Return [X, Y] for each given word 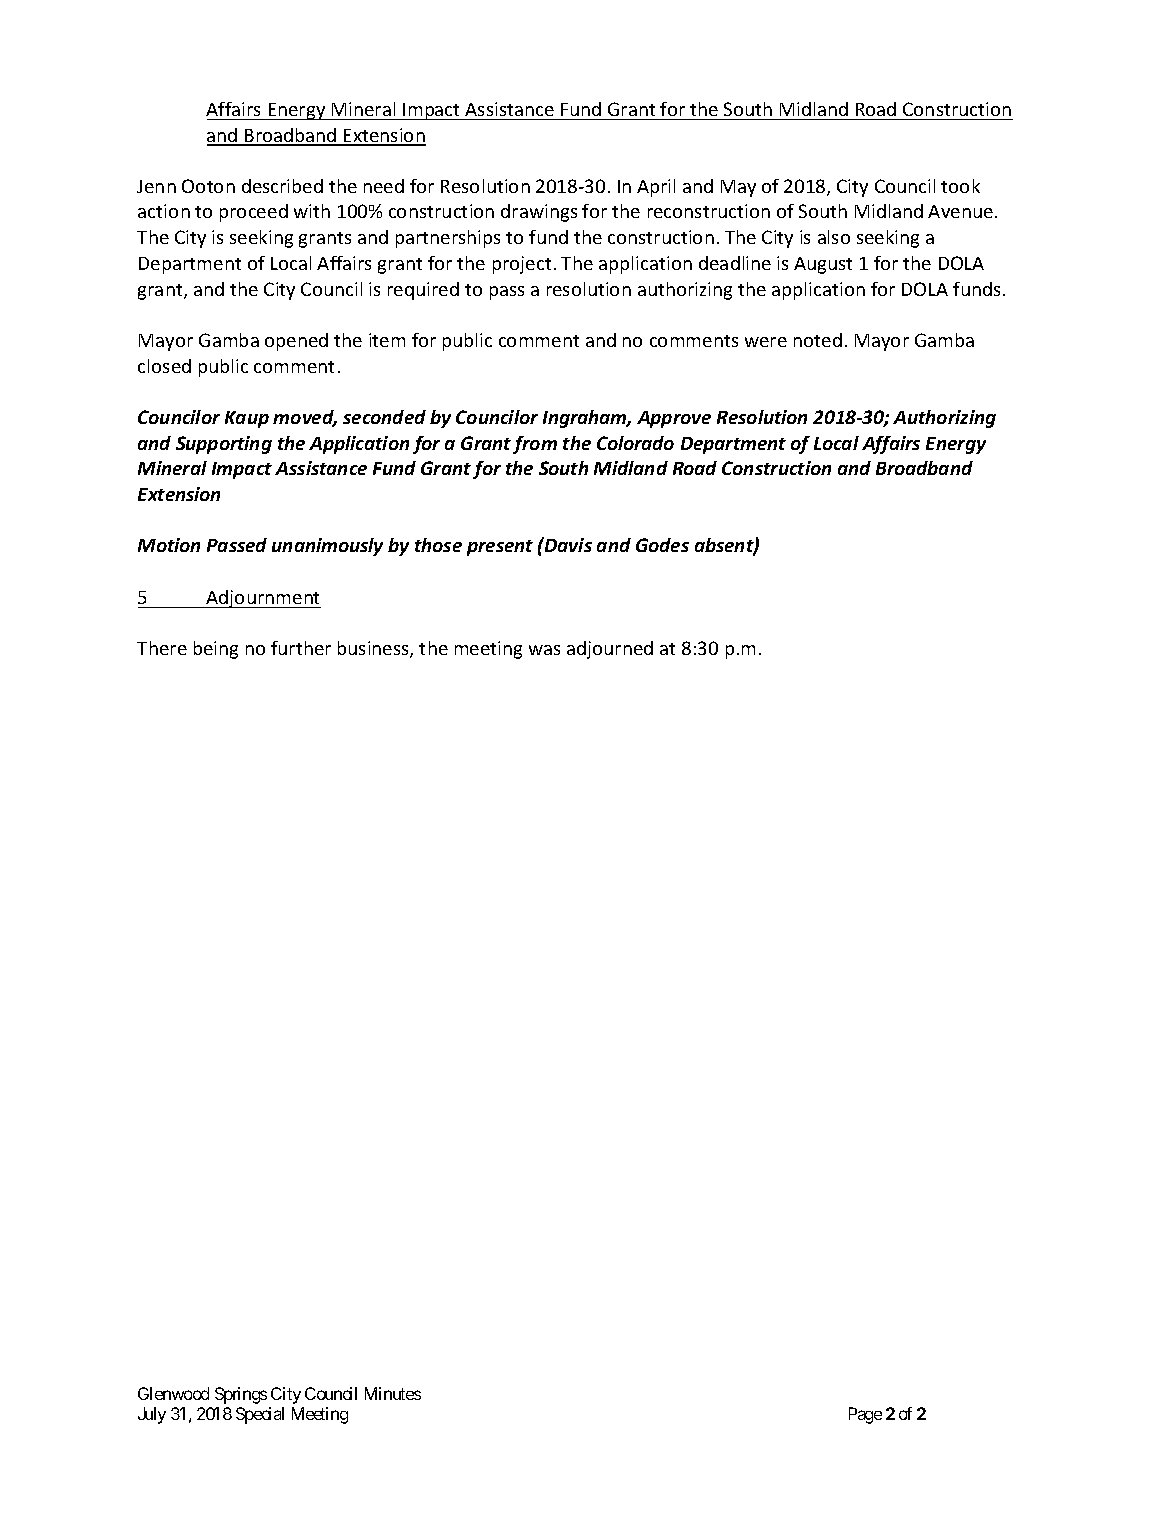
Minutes [393, 1393]
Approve [674, 419]
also [834, 237]
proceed [254, 213]
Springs [241, 1395]
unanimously [327, 547]
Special [260, 1415]
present [500, 548]
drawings [539, 213]
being [216, 650]
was [544, 650]
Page [865, 1415]
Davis [567, 544]
